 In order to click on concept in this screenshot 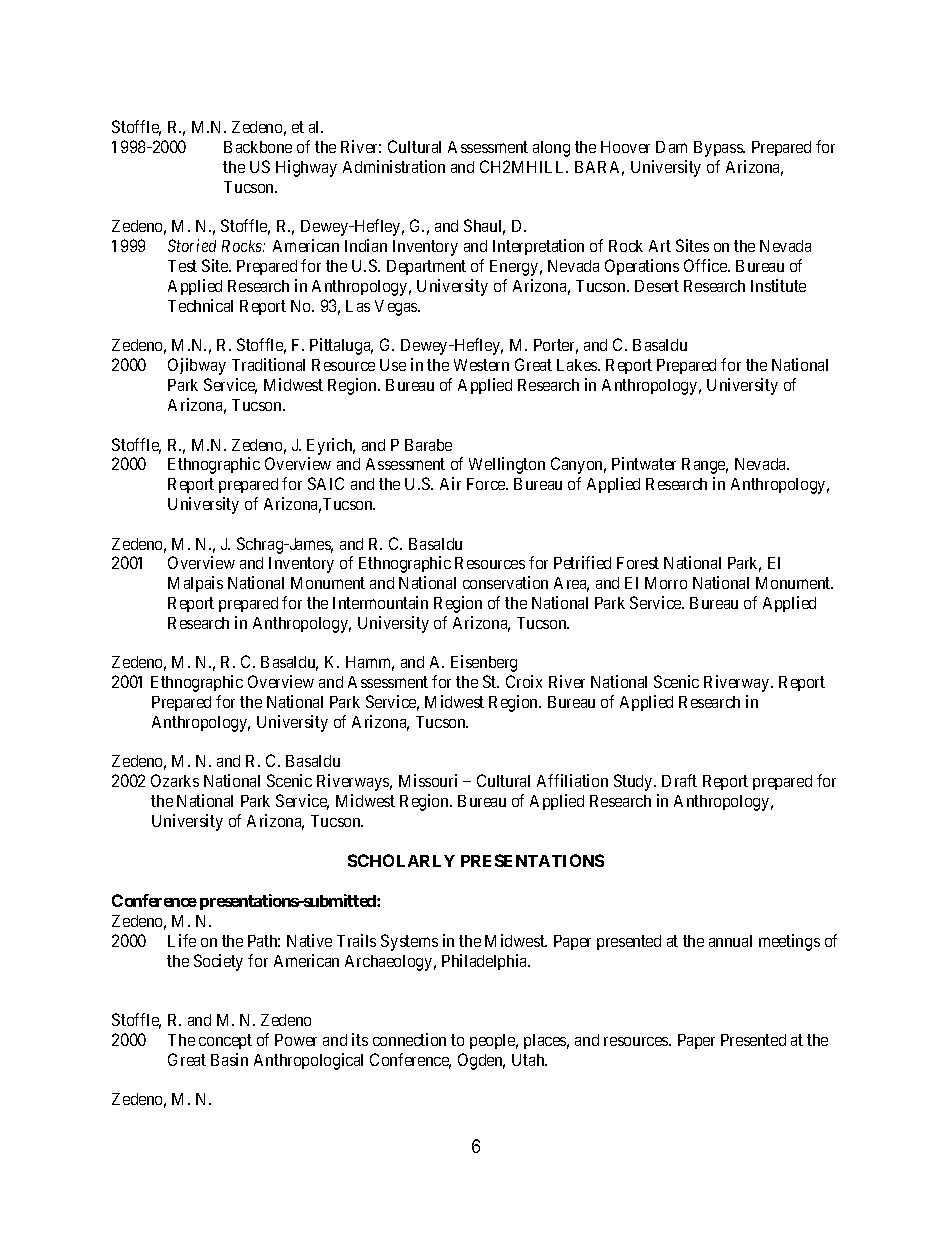, I will do `click(225, 1041)`.
